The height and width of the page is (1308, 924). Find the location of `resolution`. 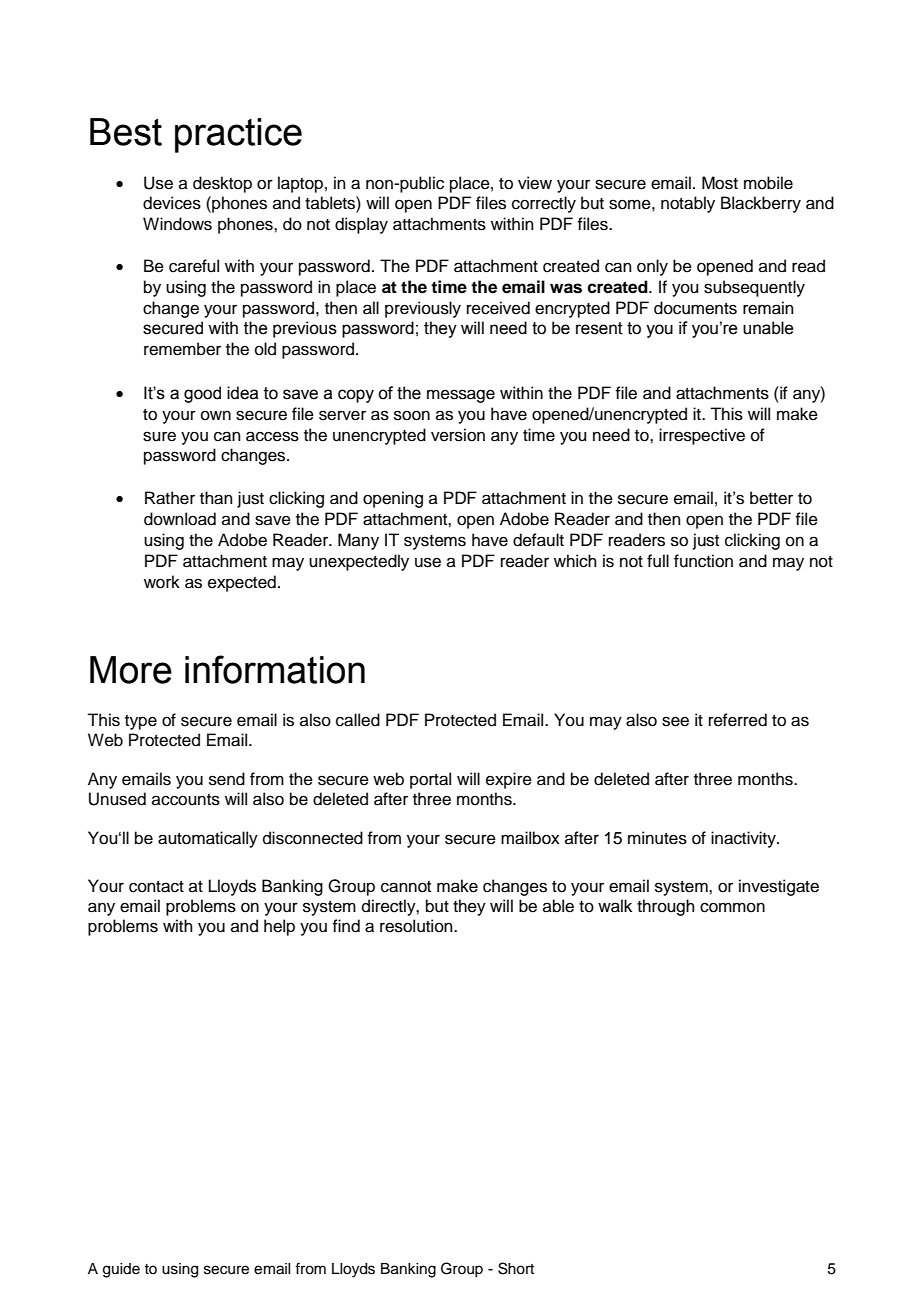

resolution is located at coordinates (417, 926).
